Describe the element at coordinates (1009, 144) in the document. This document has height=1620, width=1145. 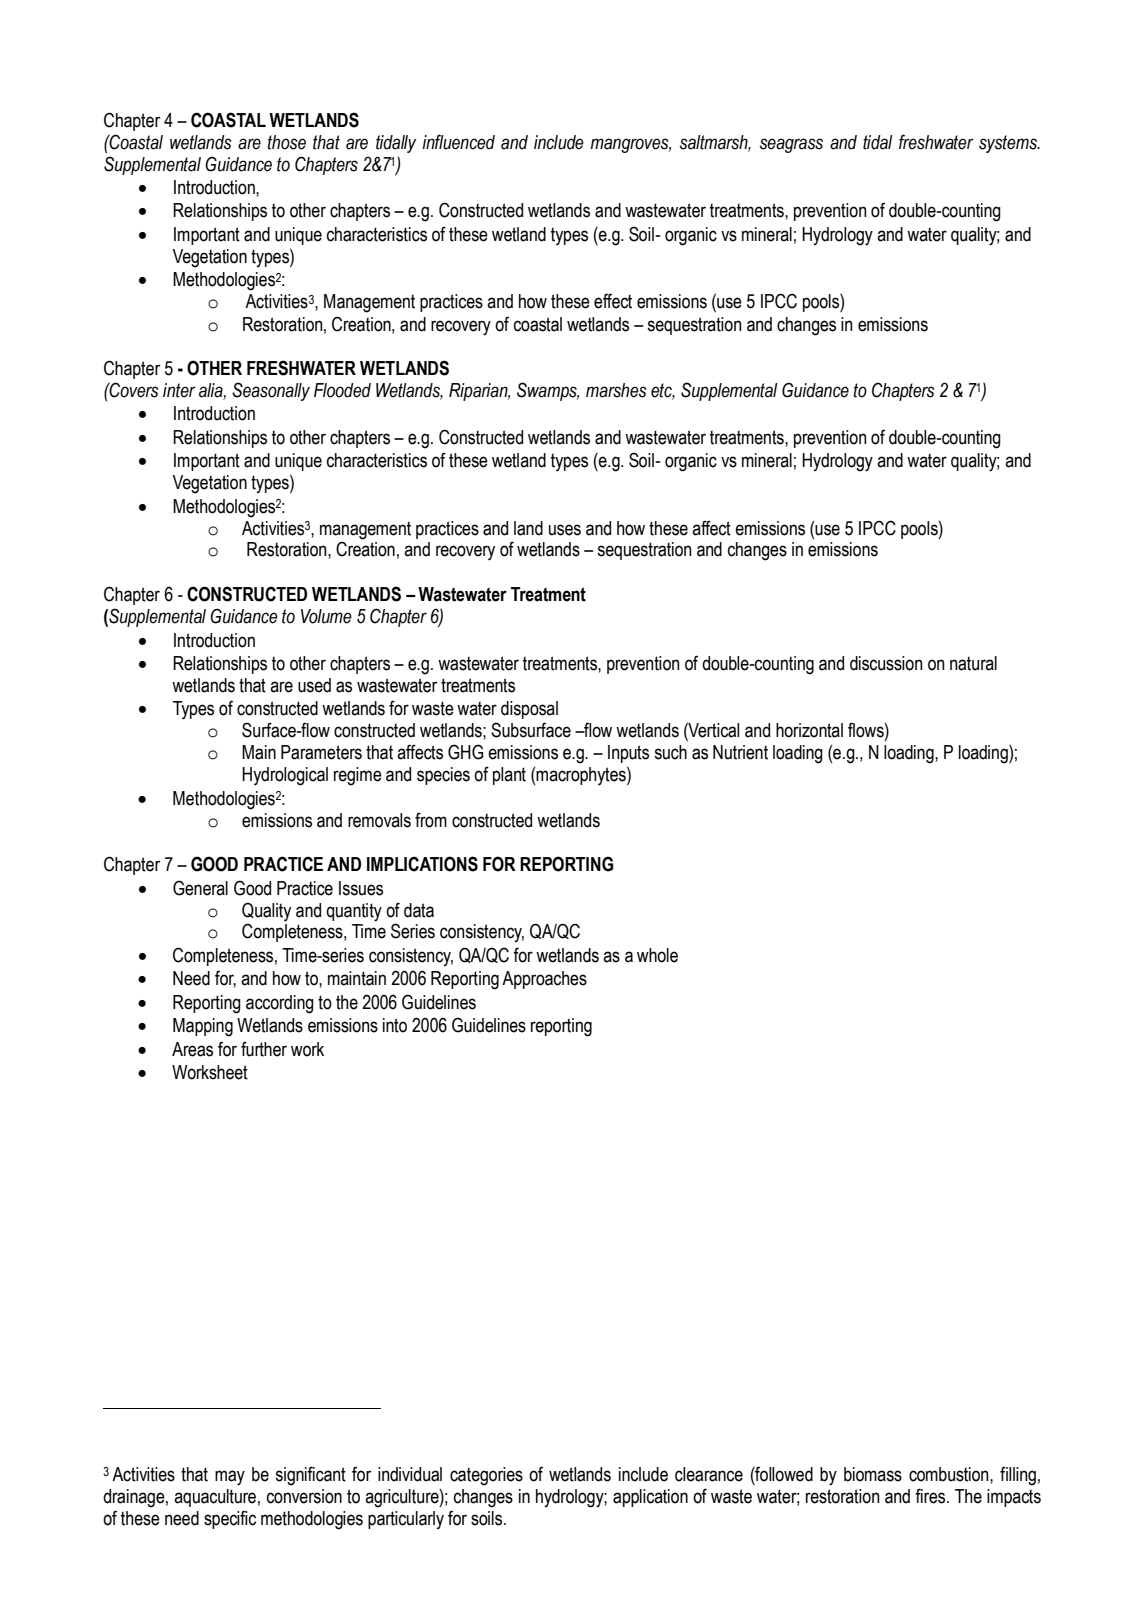
I see `systems` at that location.
